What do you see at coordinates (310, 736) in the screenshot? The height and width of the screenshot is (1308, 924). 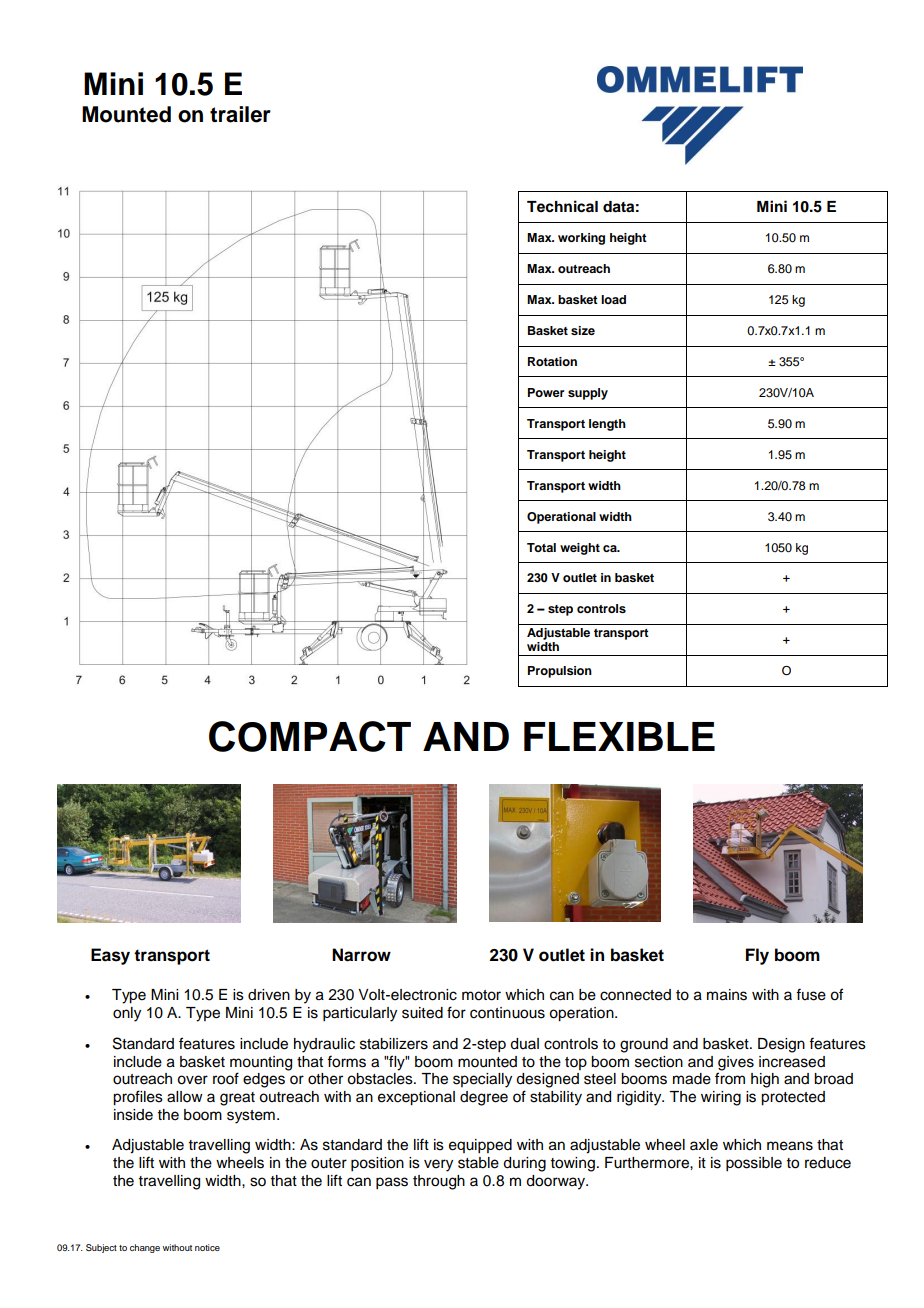 I see `COMPACT` at bounding box center [310, 736].
